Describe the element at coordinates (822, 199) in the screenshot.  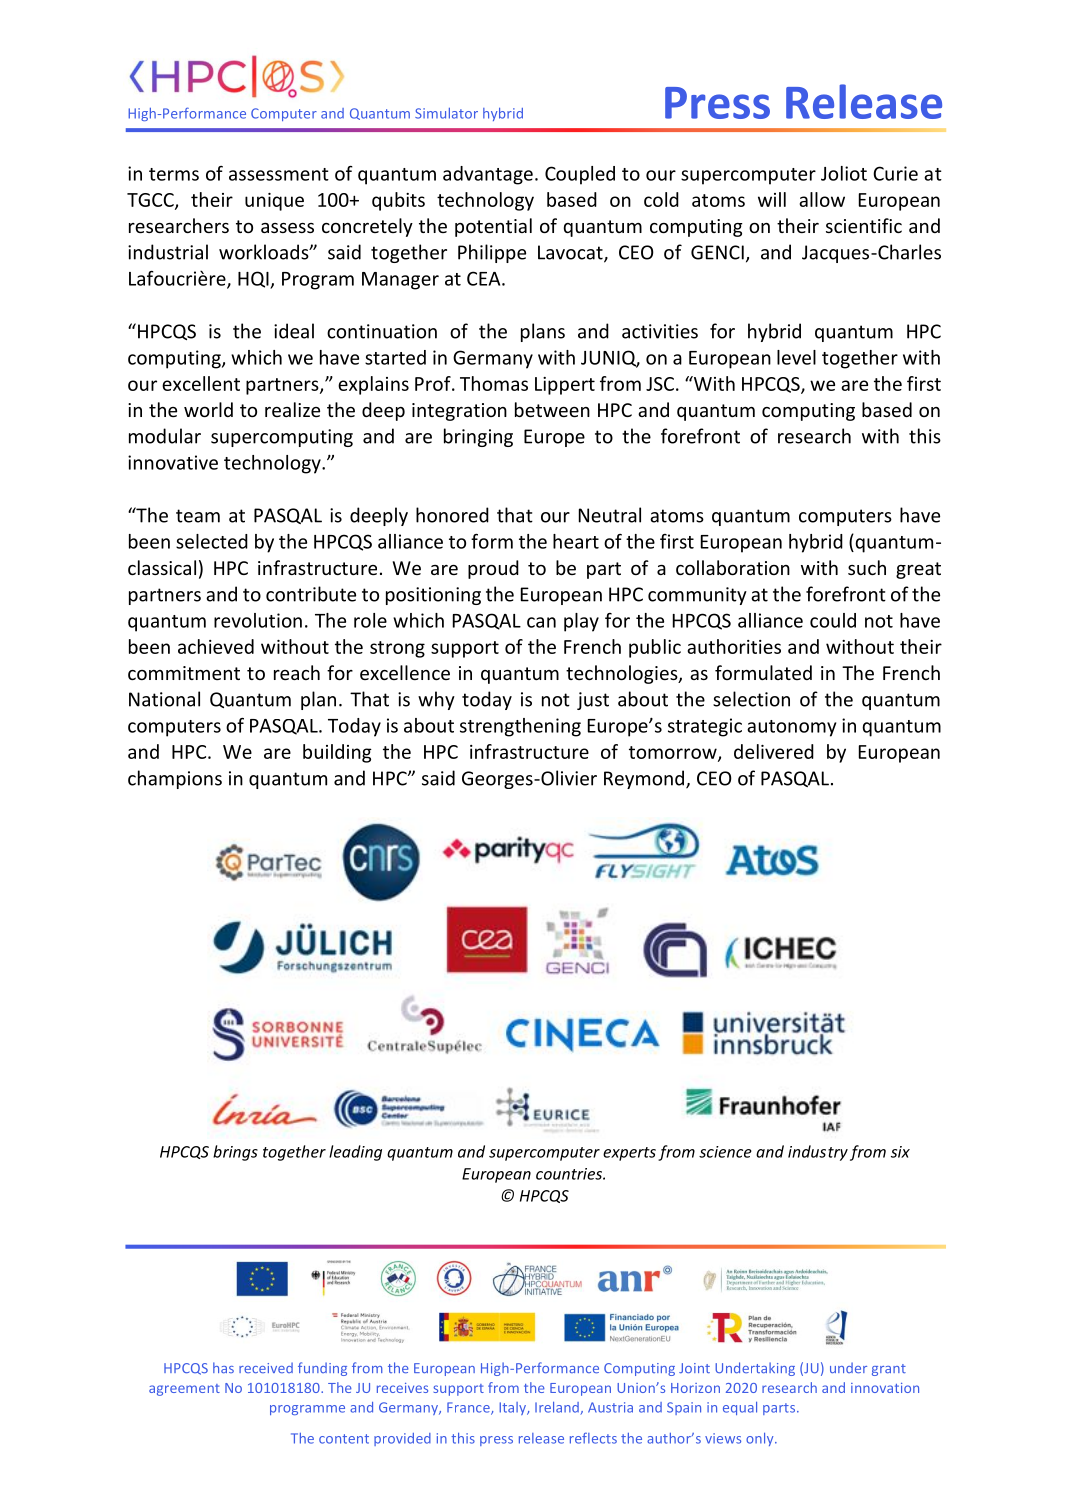
I see `allow` at that location.
